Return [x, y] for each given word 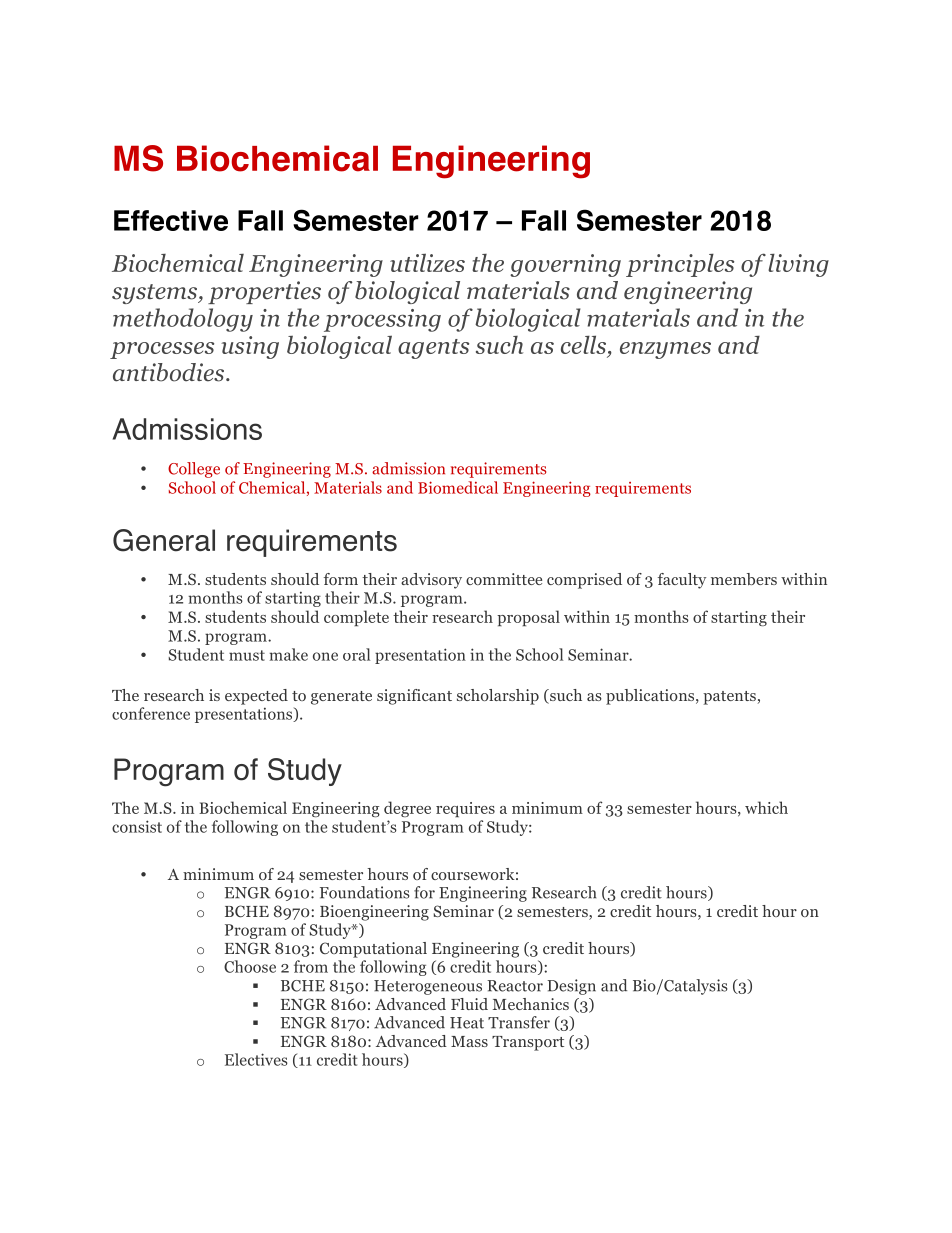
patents [729, 698]
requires [465, 809]
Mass [469, 1041]
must [247, 655]
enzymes [665, 350]
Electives [256, 1059]
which [766, 807]
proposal [528, 618]
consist [137, 826]
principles [680, 265]
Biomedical [458, 487]
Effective [171, 220]
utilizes [427, 262]
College [194, 470]
